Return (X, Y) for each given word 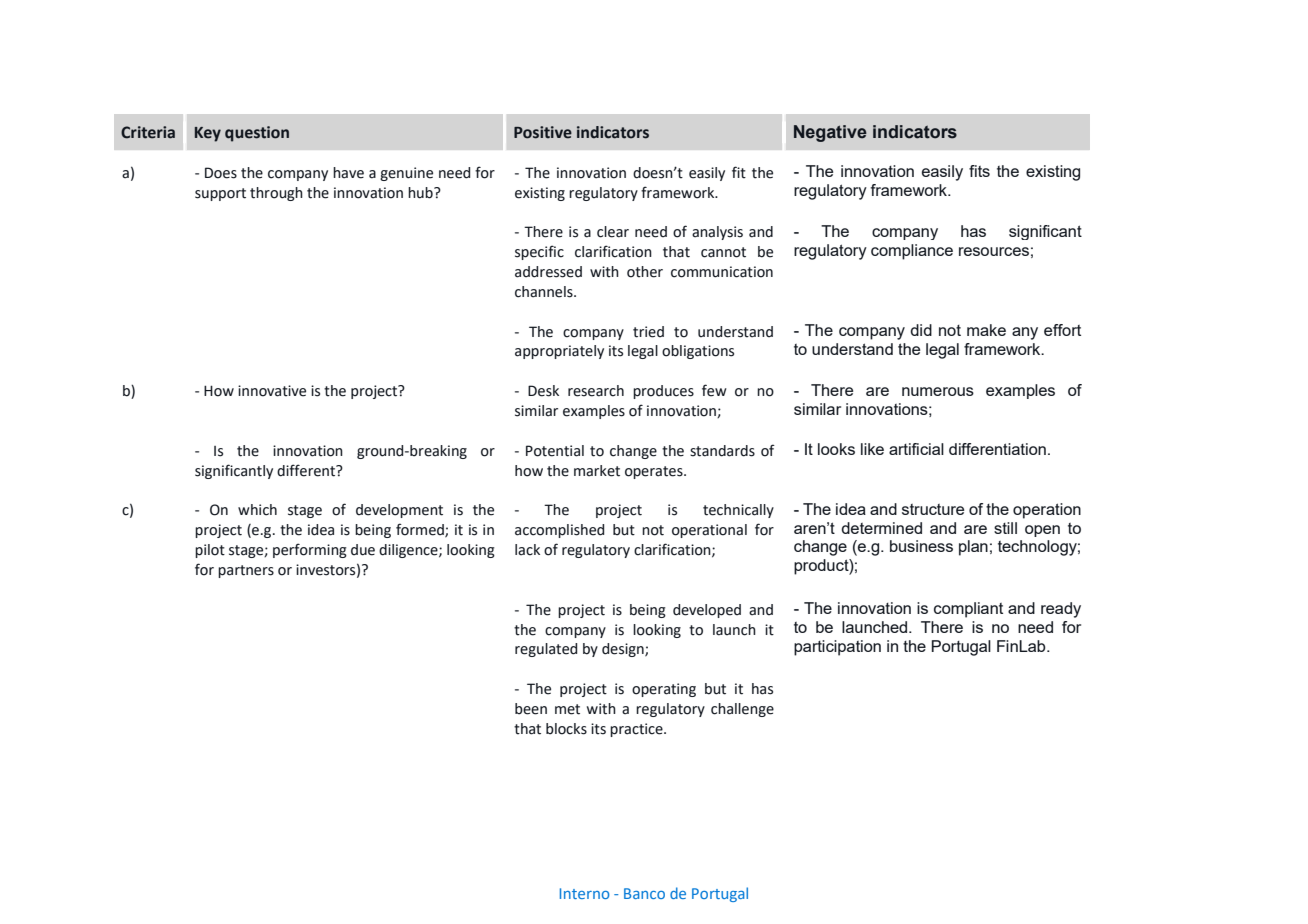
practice (637, 730)
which (257, 510)
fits (979, 171)
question (257, 134)
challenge (742, 710)
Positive (543, 132)
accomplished (559, 531)
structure (933, 509)
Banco (644, 893)
